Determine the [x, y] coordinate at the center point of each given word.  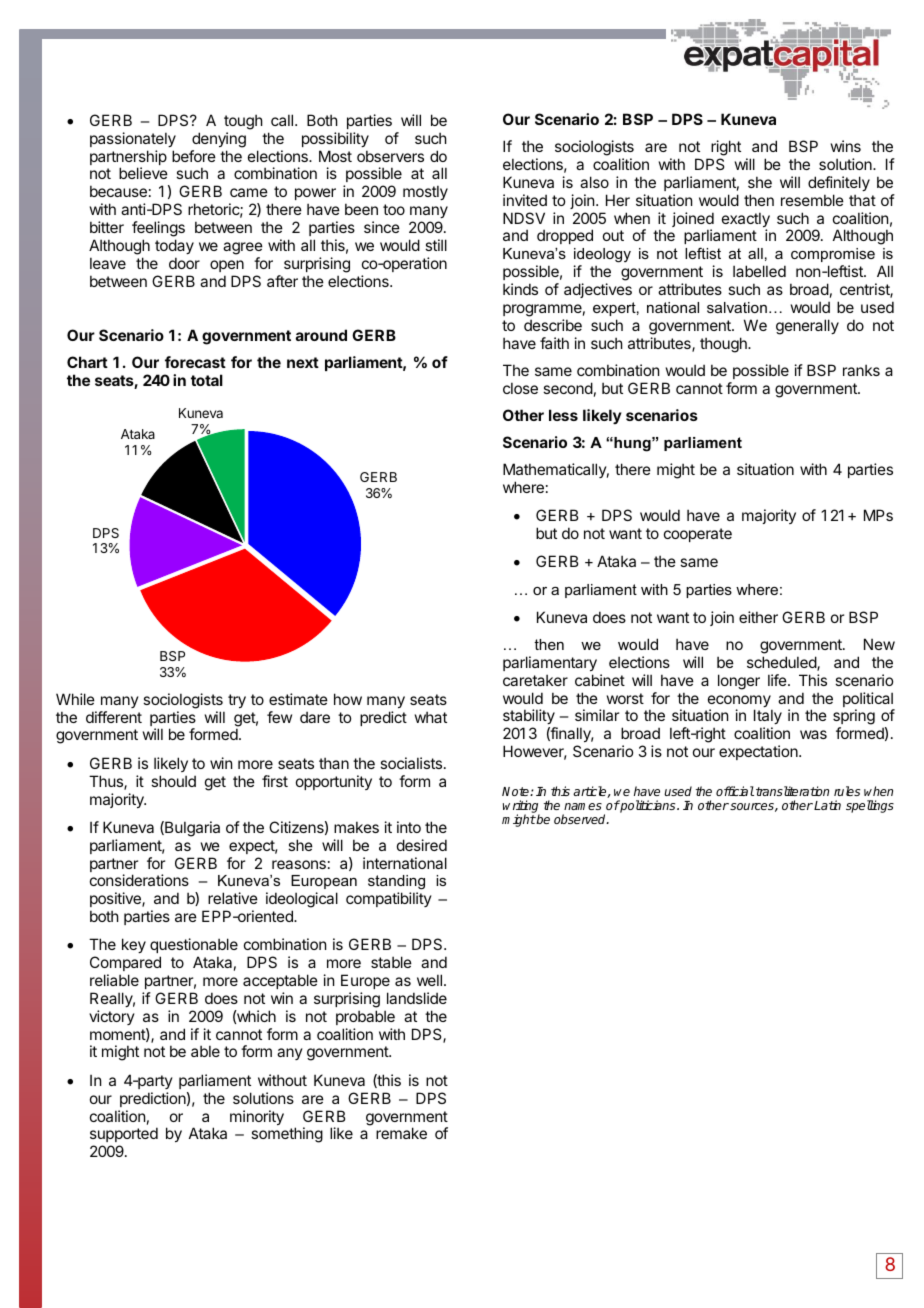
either [758, 617]
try [237, 701]
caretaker [535, 680]
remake [401, 1133]
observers [390, 156]
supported [124, 1134]
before [194, 156]
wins [846, 146]
